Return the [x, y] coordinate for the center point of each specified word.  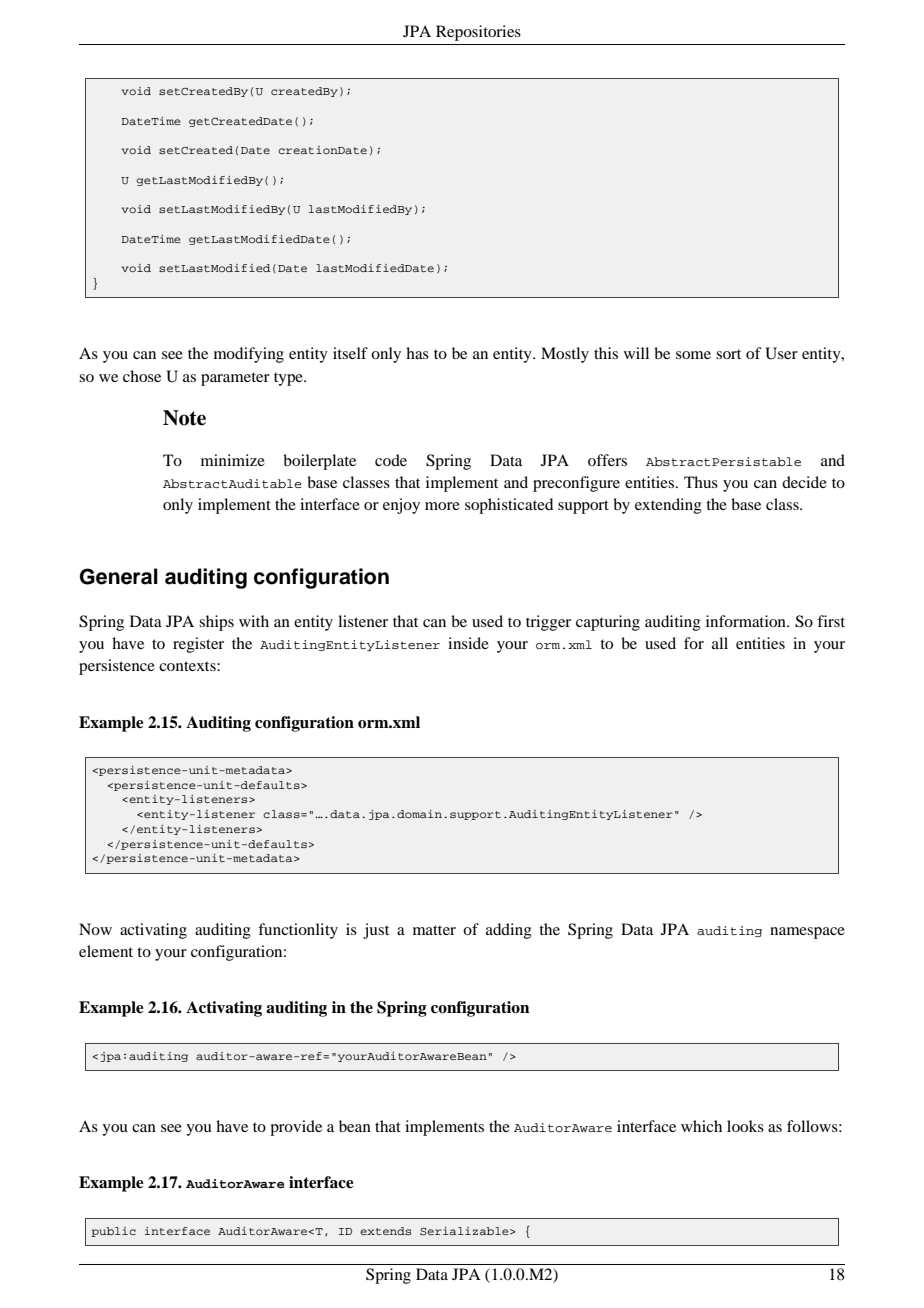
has [417, 353]
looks [745, 1126]
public [113, 1232]
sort [728, 354]
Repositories [478, 33]
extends [385, 1231]
